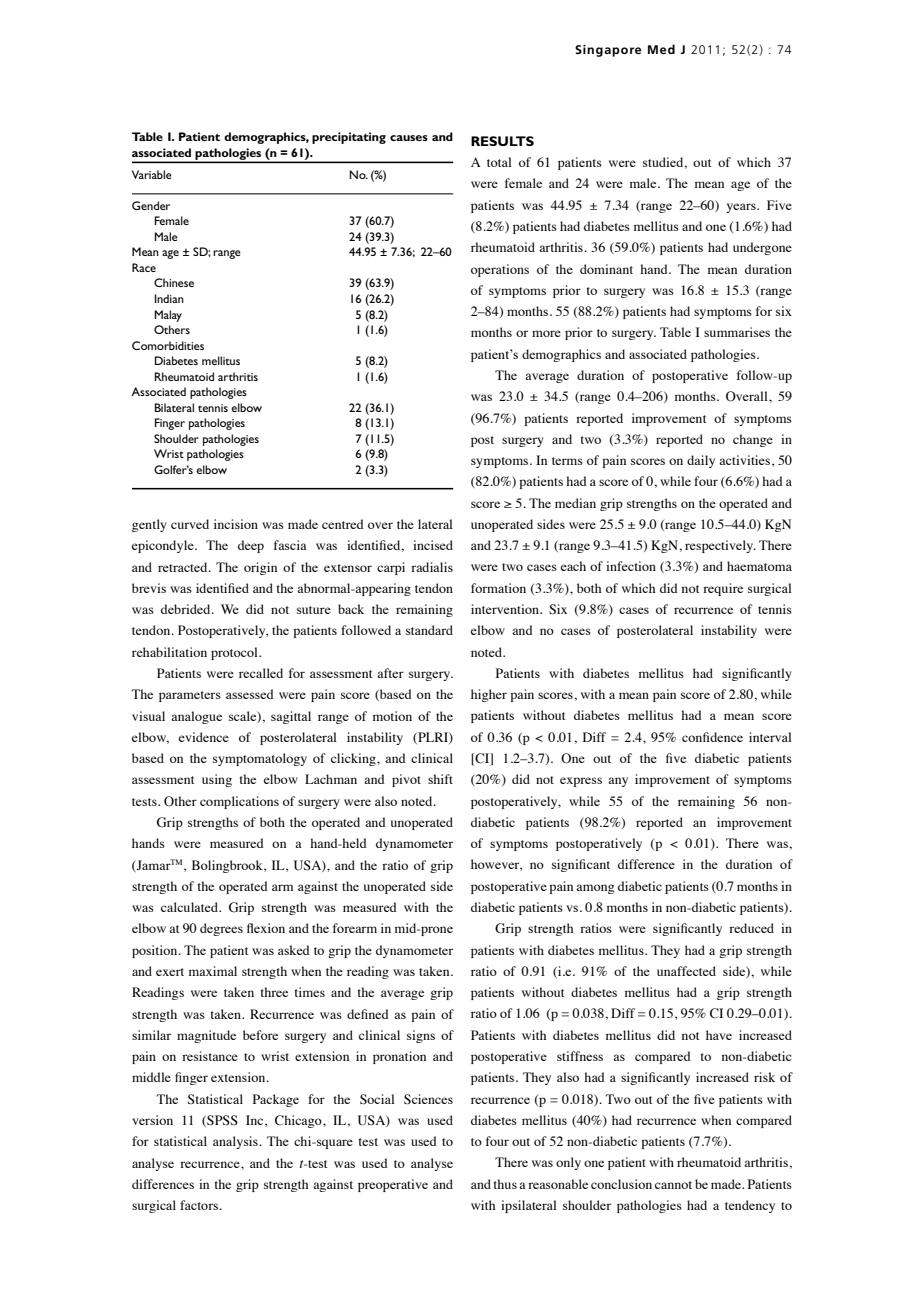  Describe the element at coordinates (712, 737) in the screenshot. I see `confidence` at that location.
